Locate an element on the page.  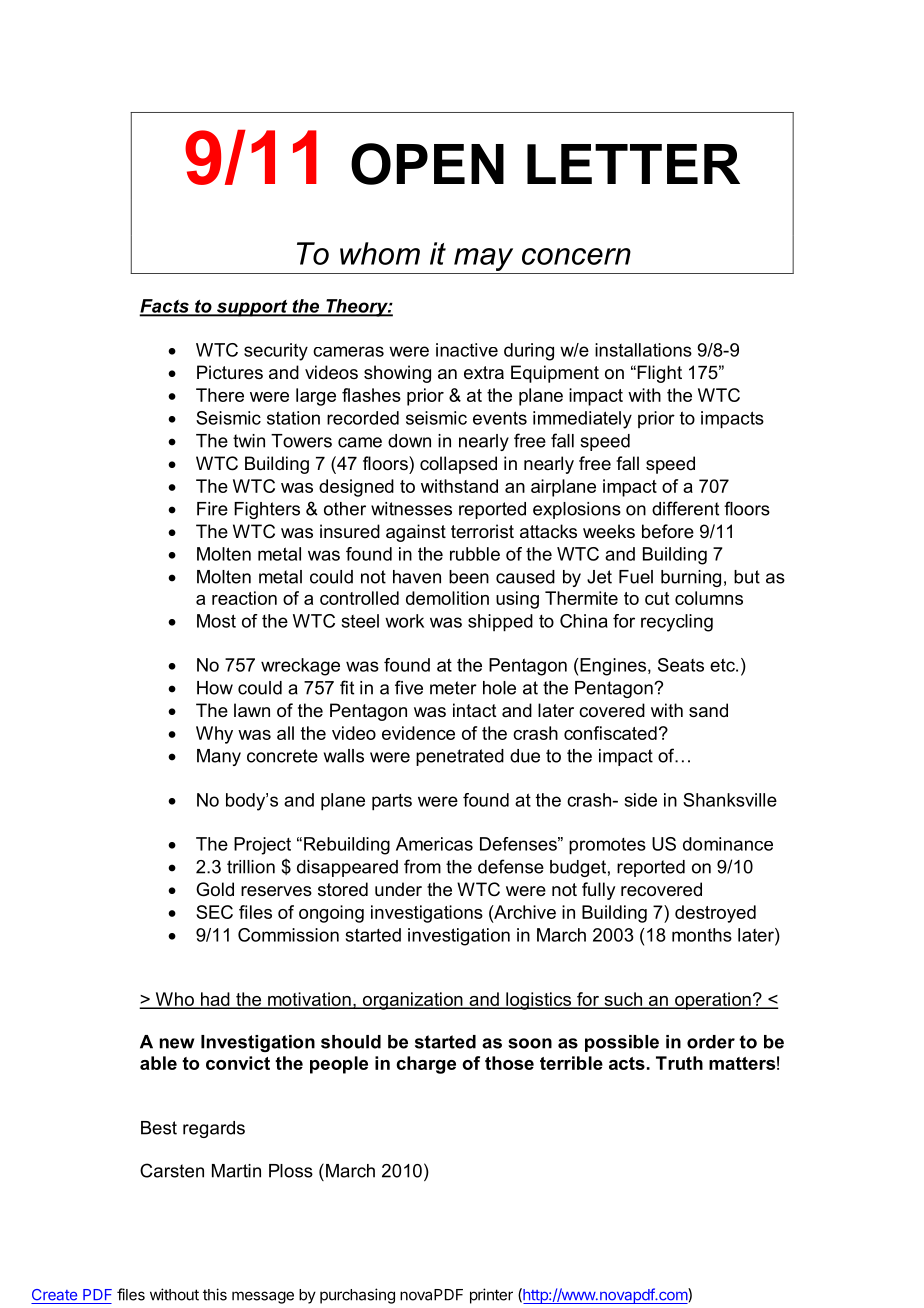
under is located at coordinates (398, 889).
